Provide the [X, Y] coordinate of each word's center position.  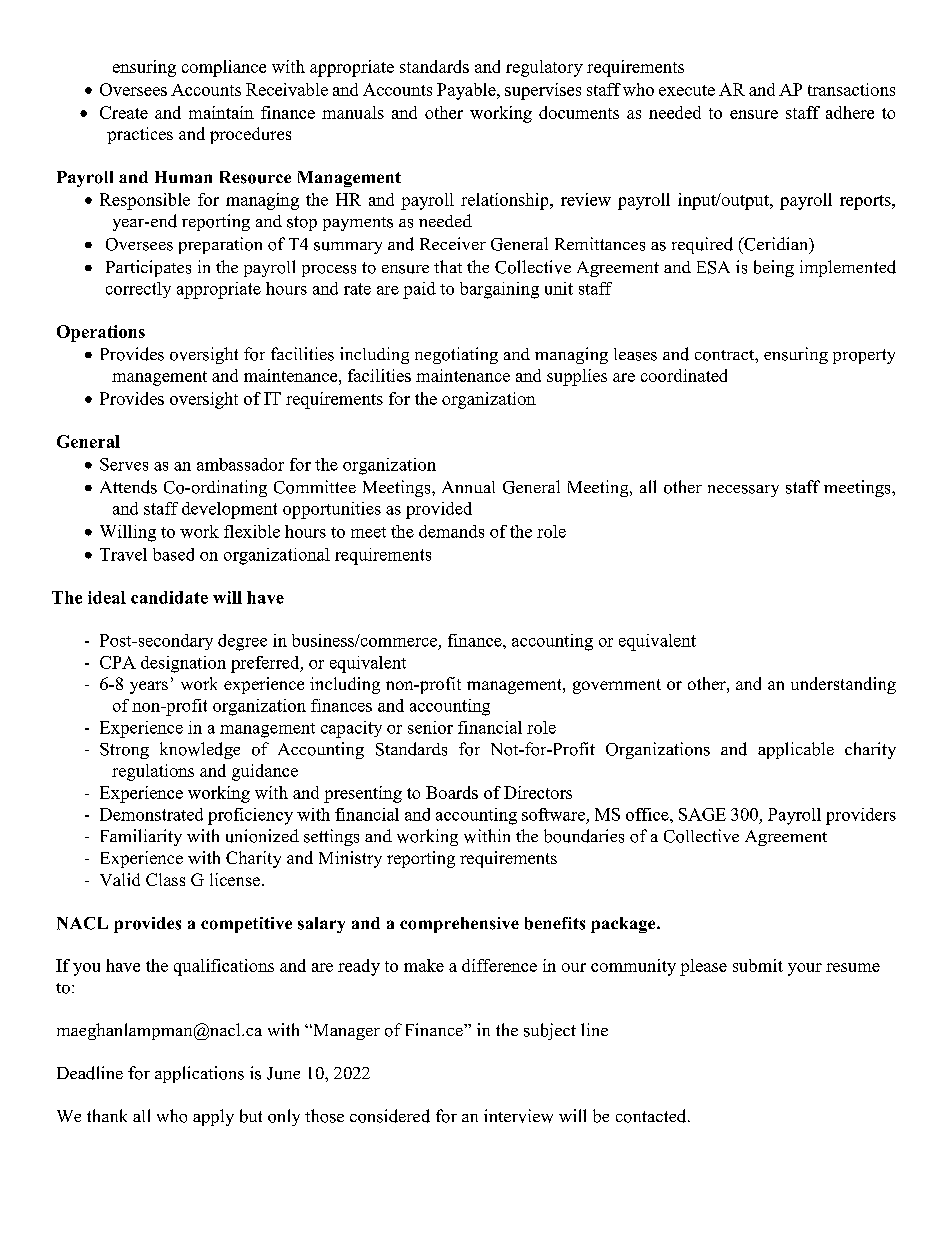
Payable [467, 91]
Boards [452, 792]
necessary [743, 491]
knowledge [200, 750]
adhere [850, 112]
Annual [468, 487]
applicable [796, 750]
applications [199, 1074]
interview [518, 1116]
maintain [221, 112]
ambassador [240, 464]
